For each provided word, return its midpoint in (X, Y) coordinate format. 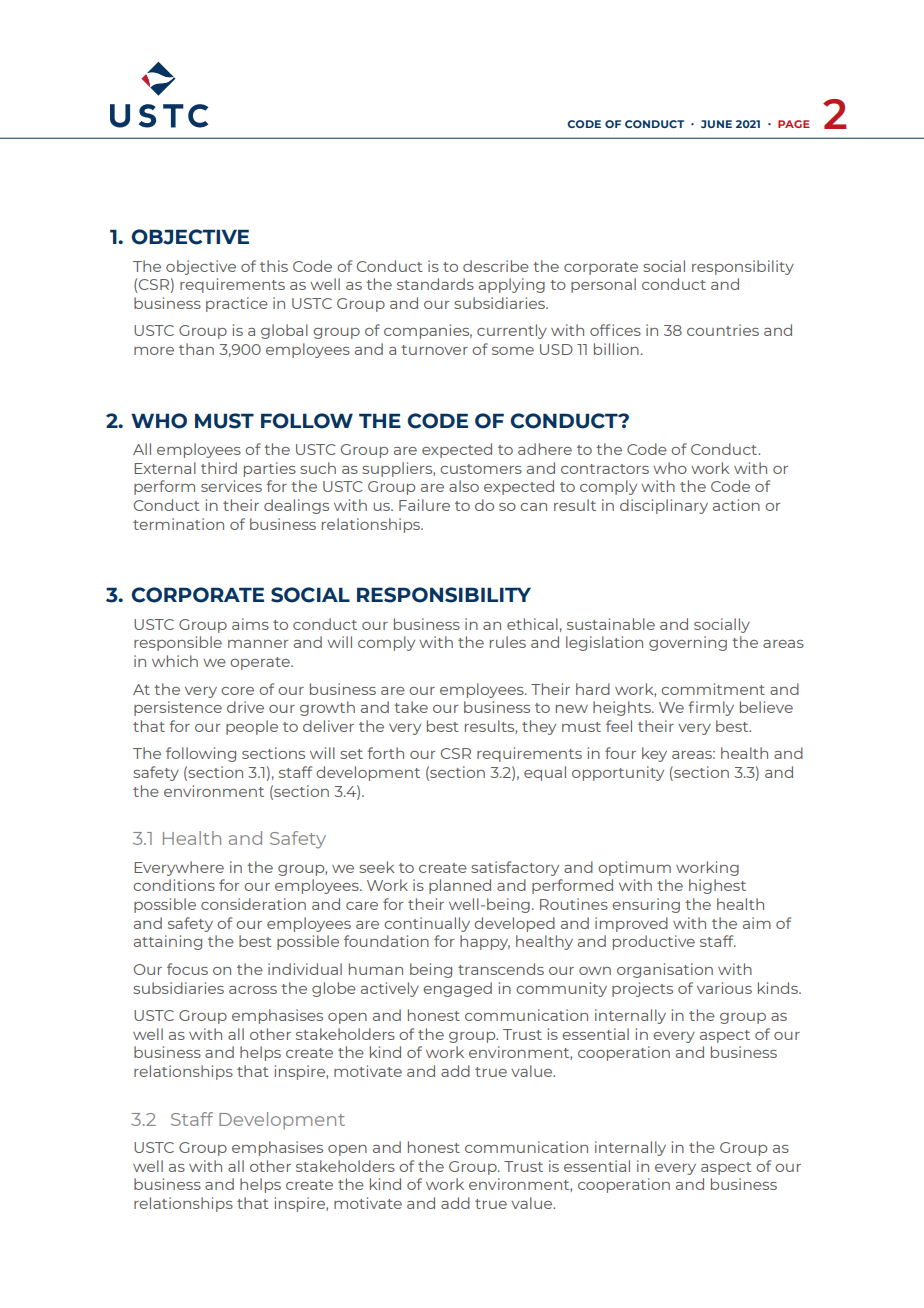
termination (178, 524)
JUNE (716, 124)
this (274, 266)
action (736, 505)
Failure (424, 505)
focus (187, 969)
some (513, 351)
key (654, 754)
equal (545, 773)
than (196, 349)
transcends (501, 969)
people (252, 727)
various (724, 988)
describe (496, 266)
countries (723, 330)
